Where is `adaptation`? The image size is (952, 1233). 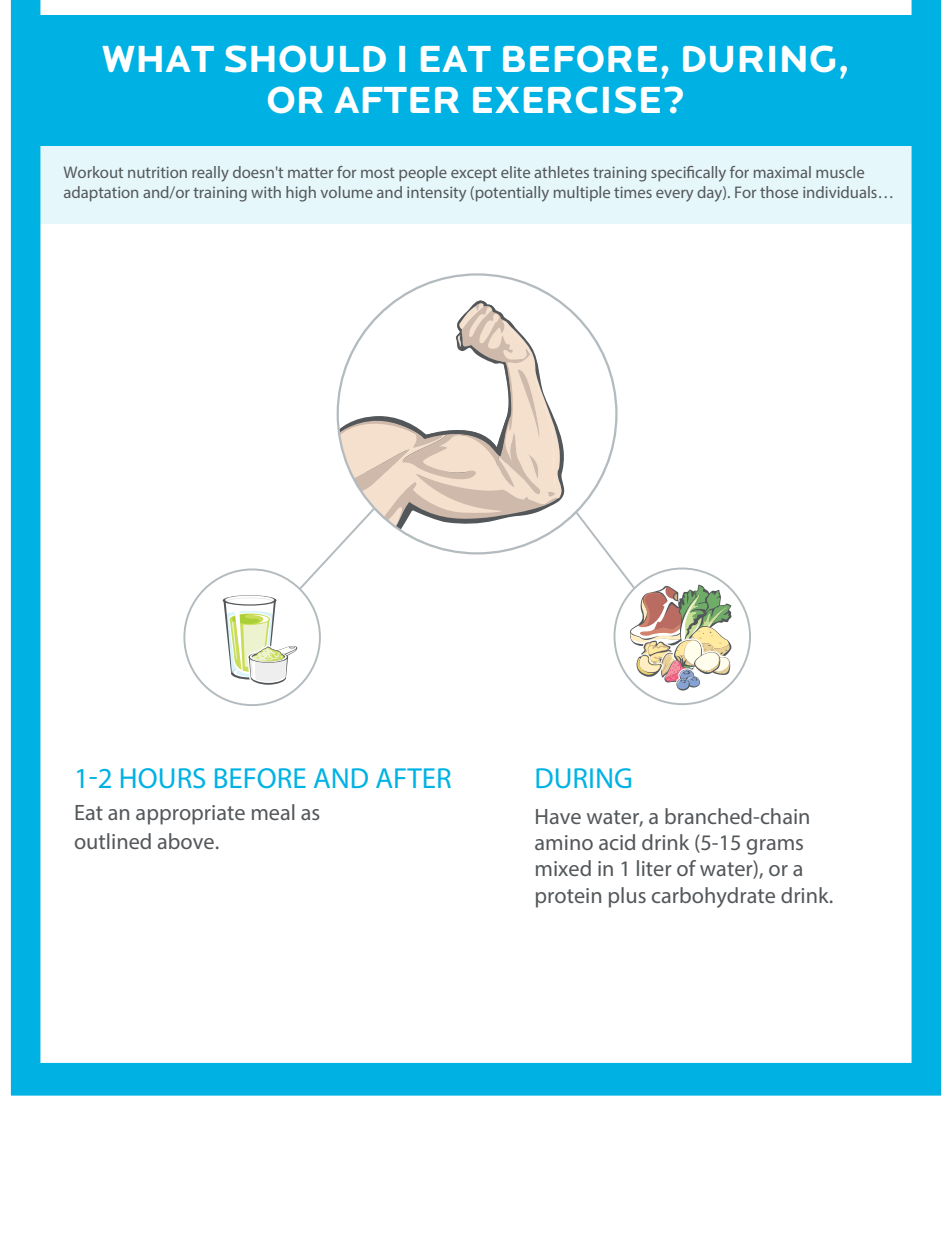 adaptation is located at coordinates (101, 194).
